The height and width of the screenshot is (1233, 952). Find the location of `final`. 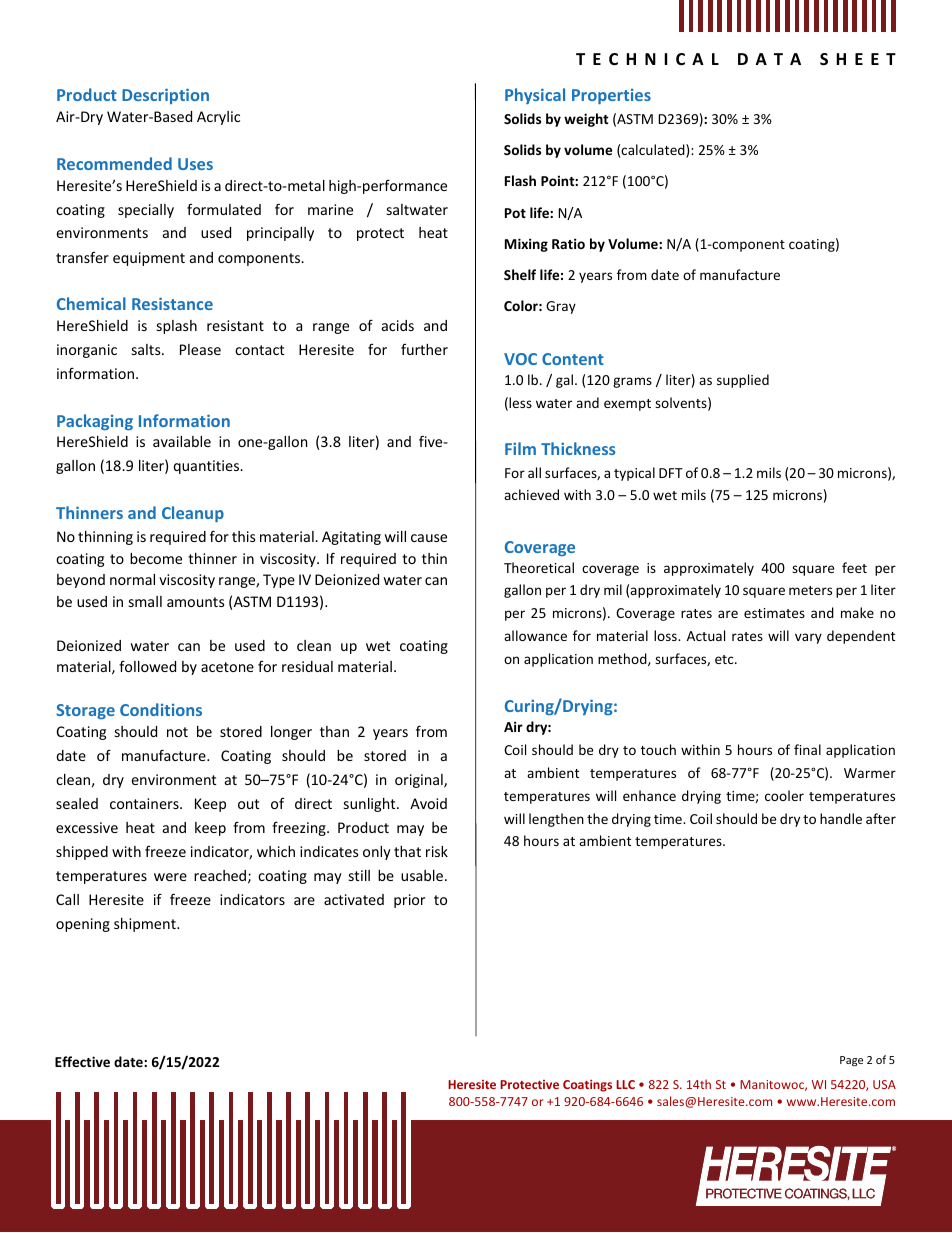

final is located at coordinates (807, 749).
